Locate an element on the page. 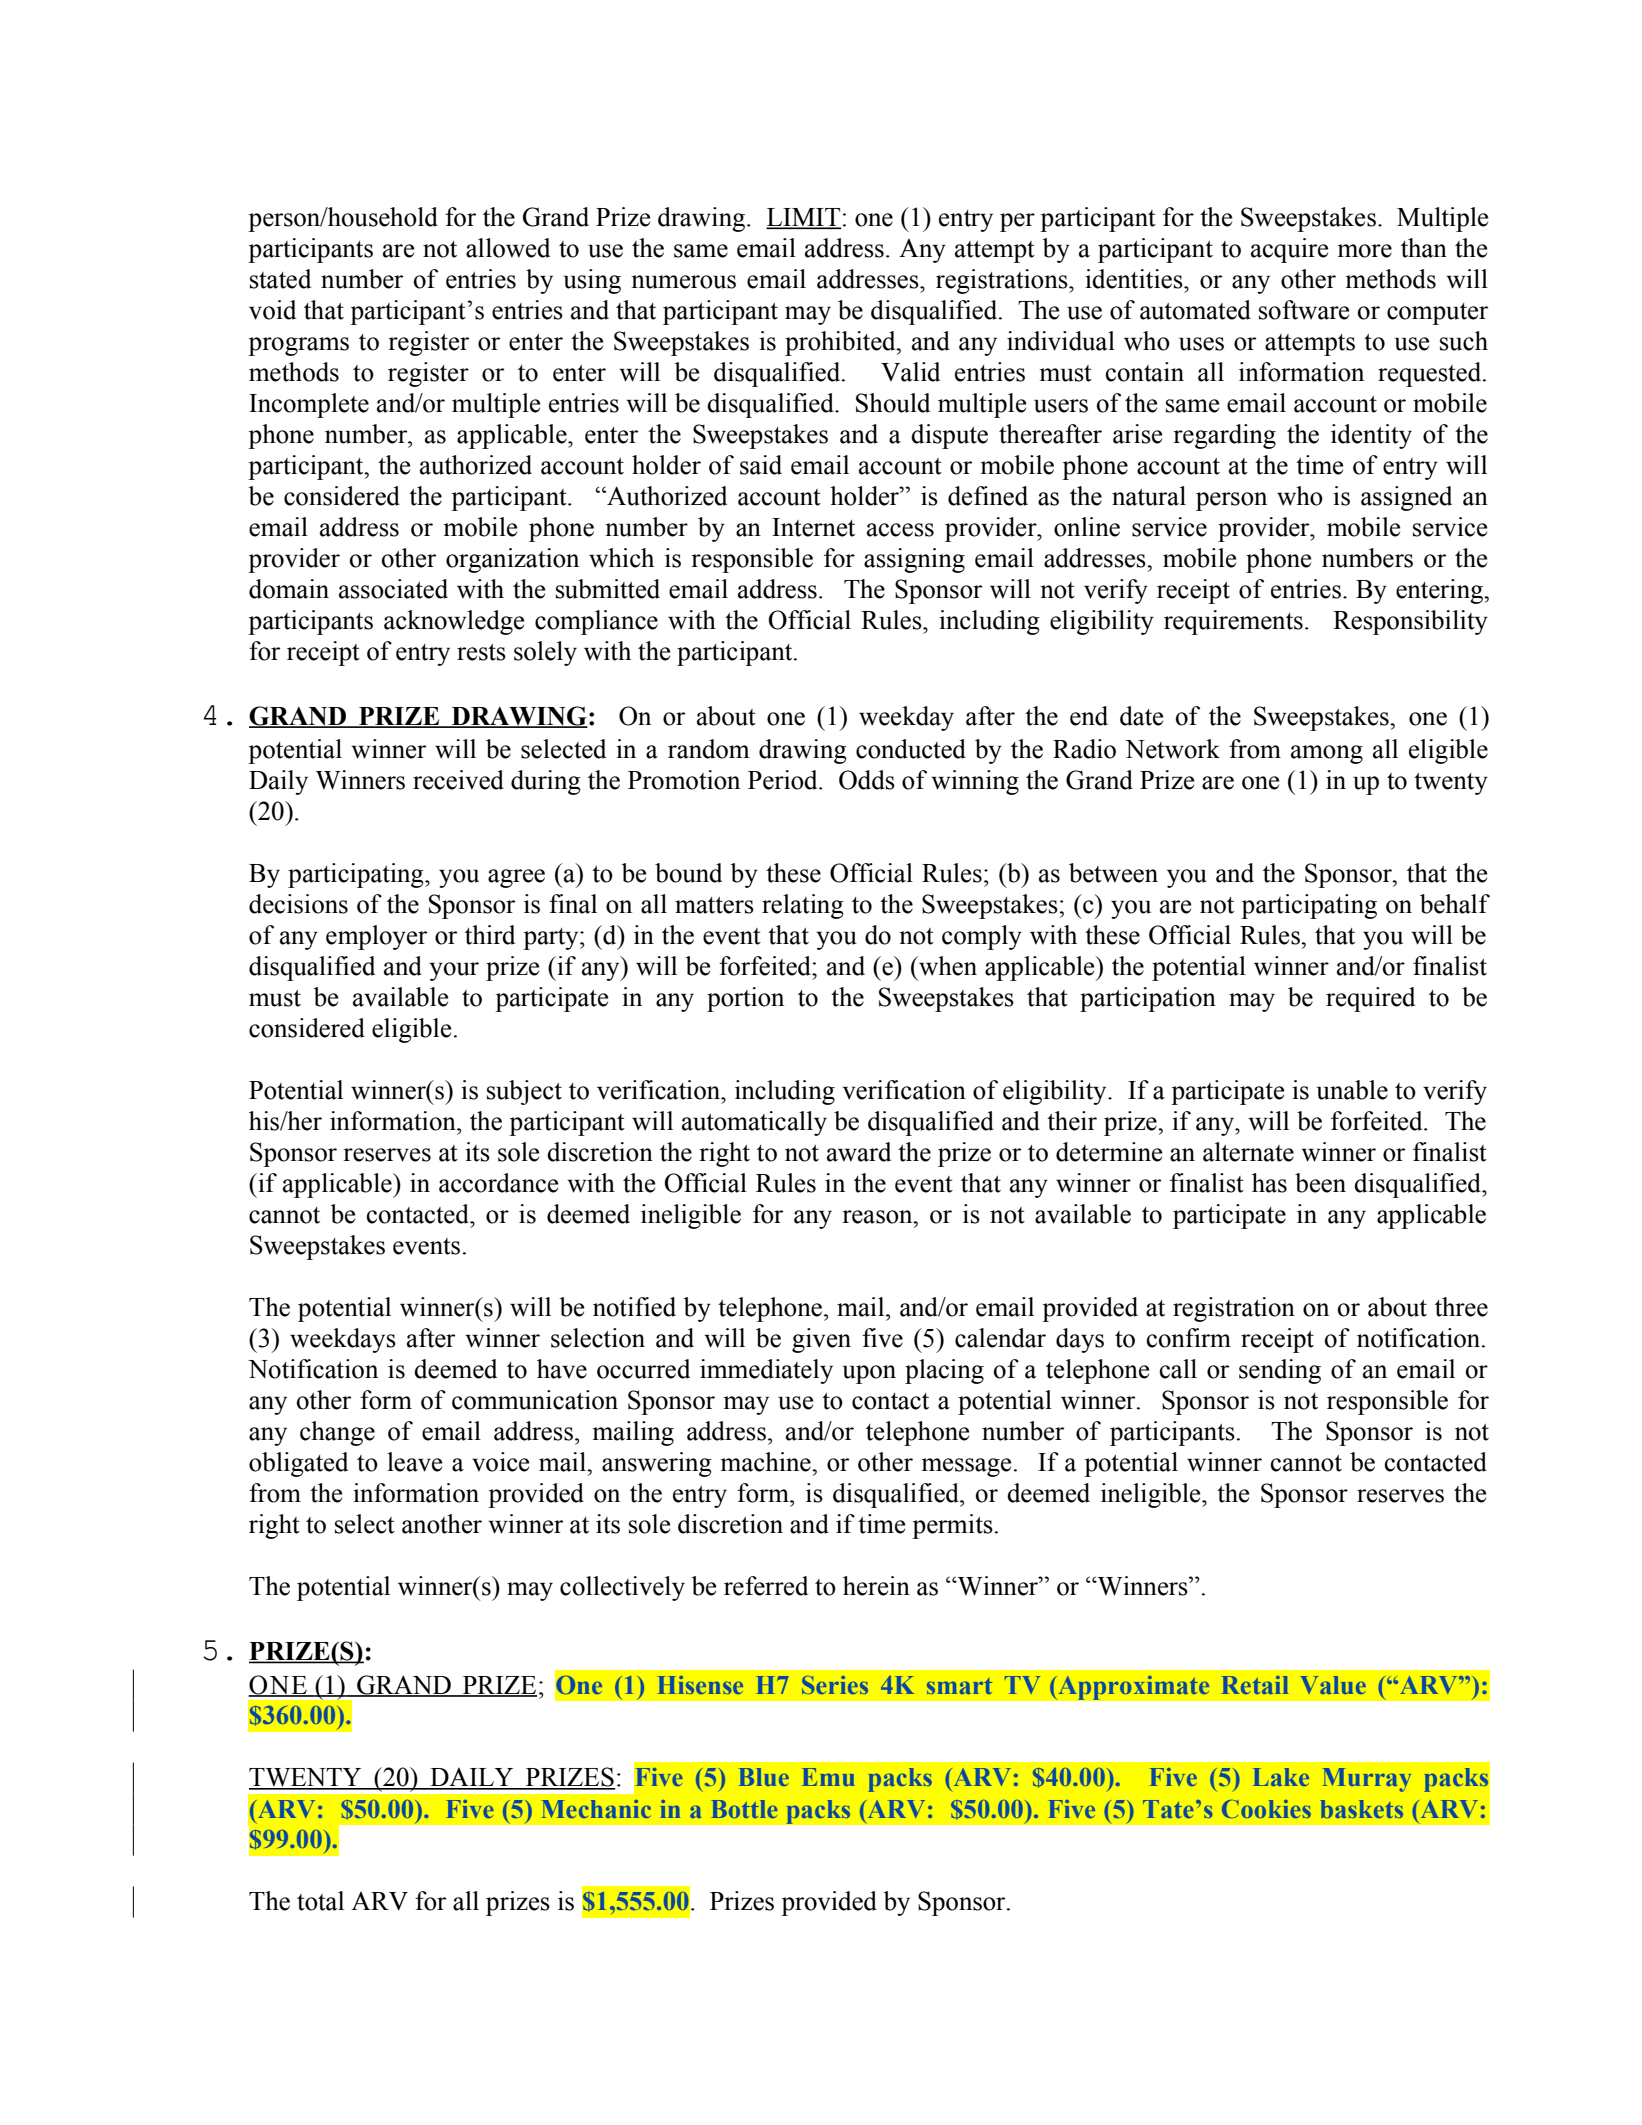 The image size is (1642, 2125). have is located at coordinates (562, 1369).
